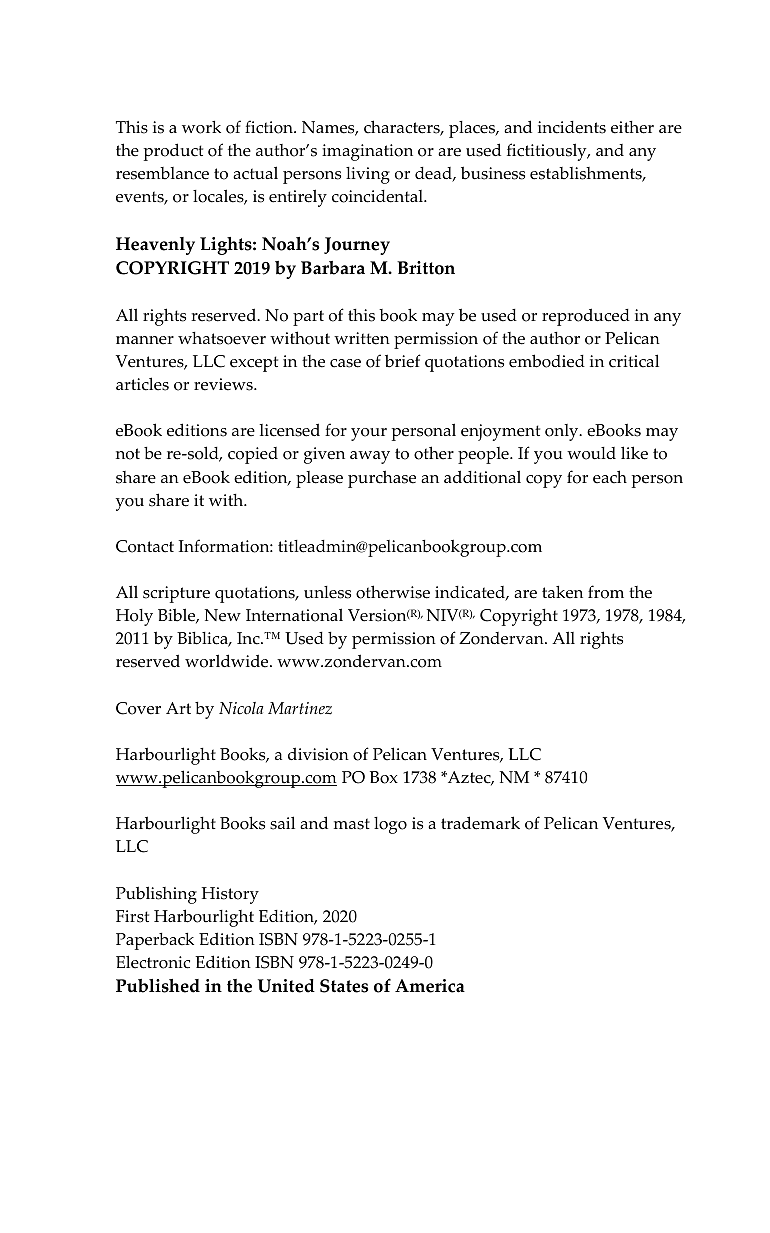 The width and height of the image is (770, 1233). What do you see at coordinates (430, 986) in the image?
I see `America` at bounding box center [430, 986].
